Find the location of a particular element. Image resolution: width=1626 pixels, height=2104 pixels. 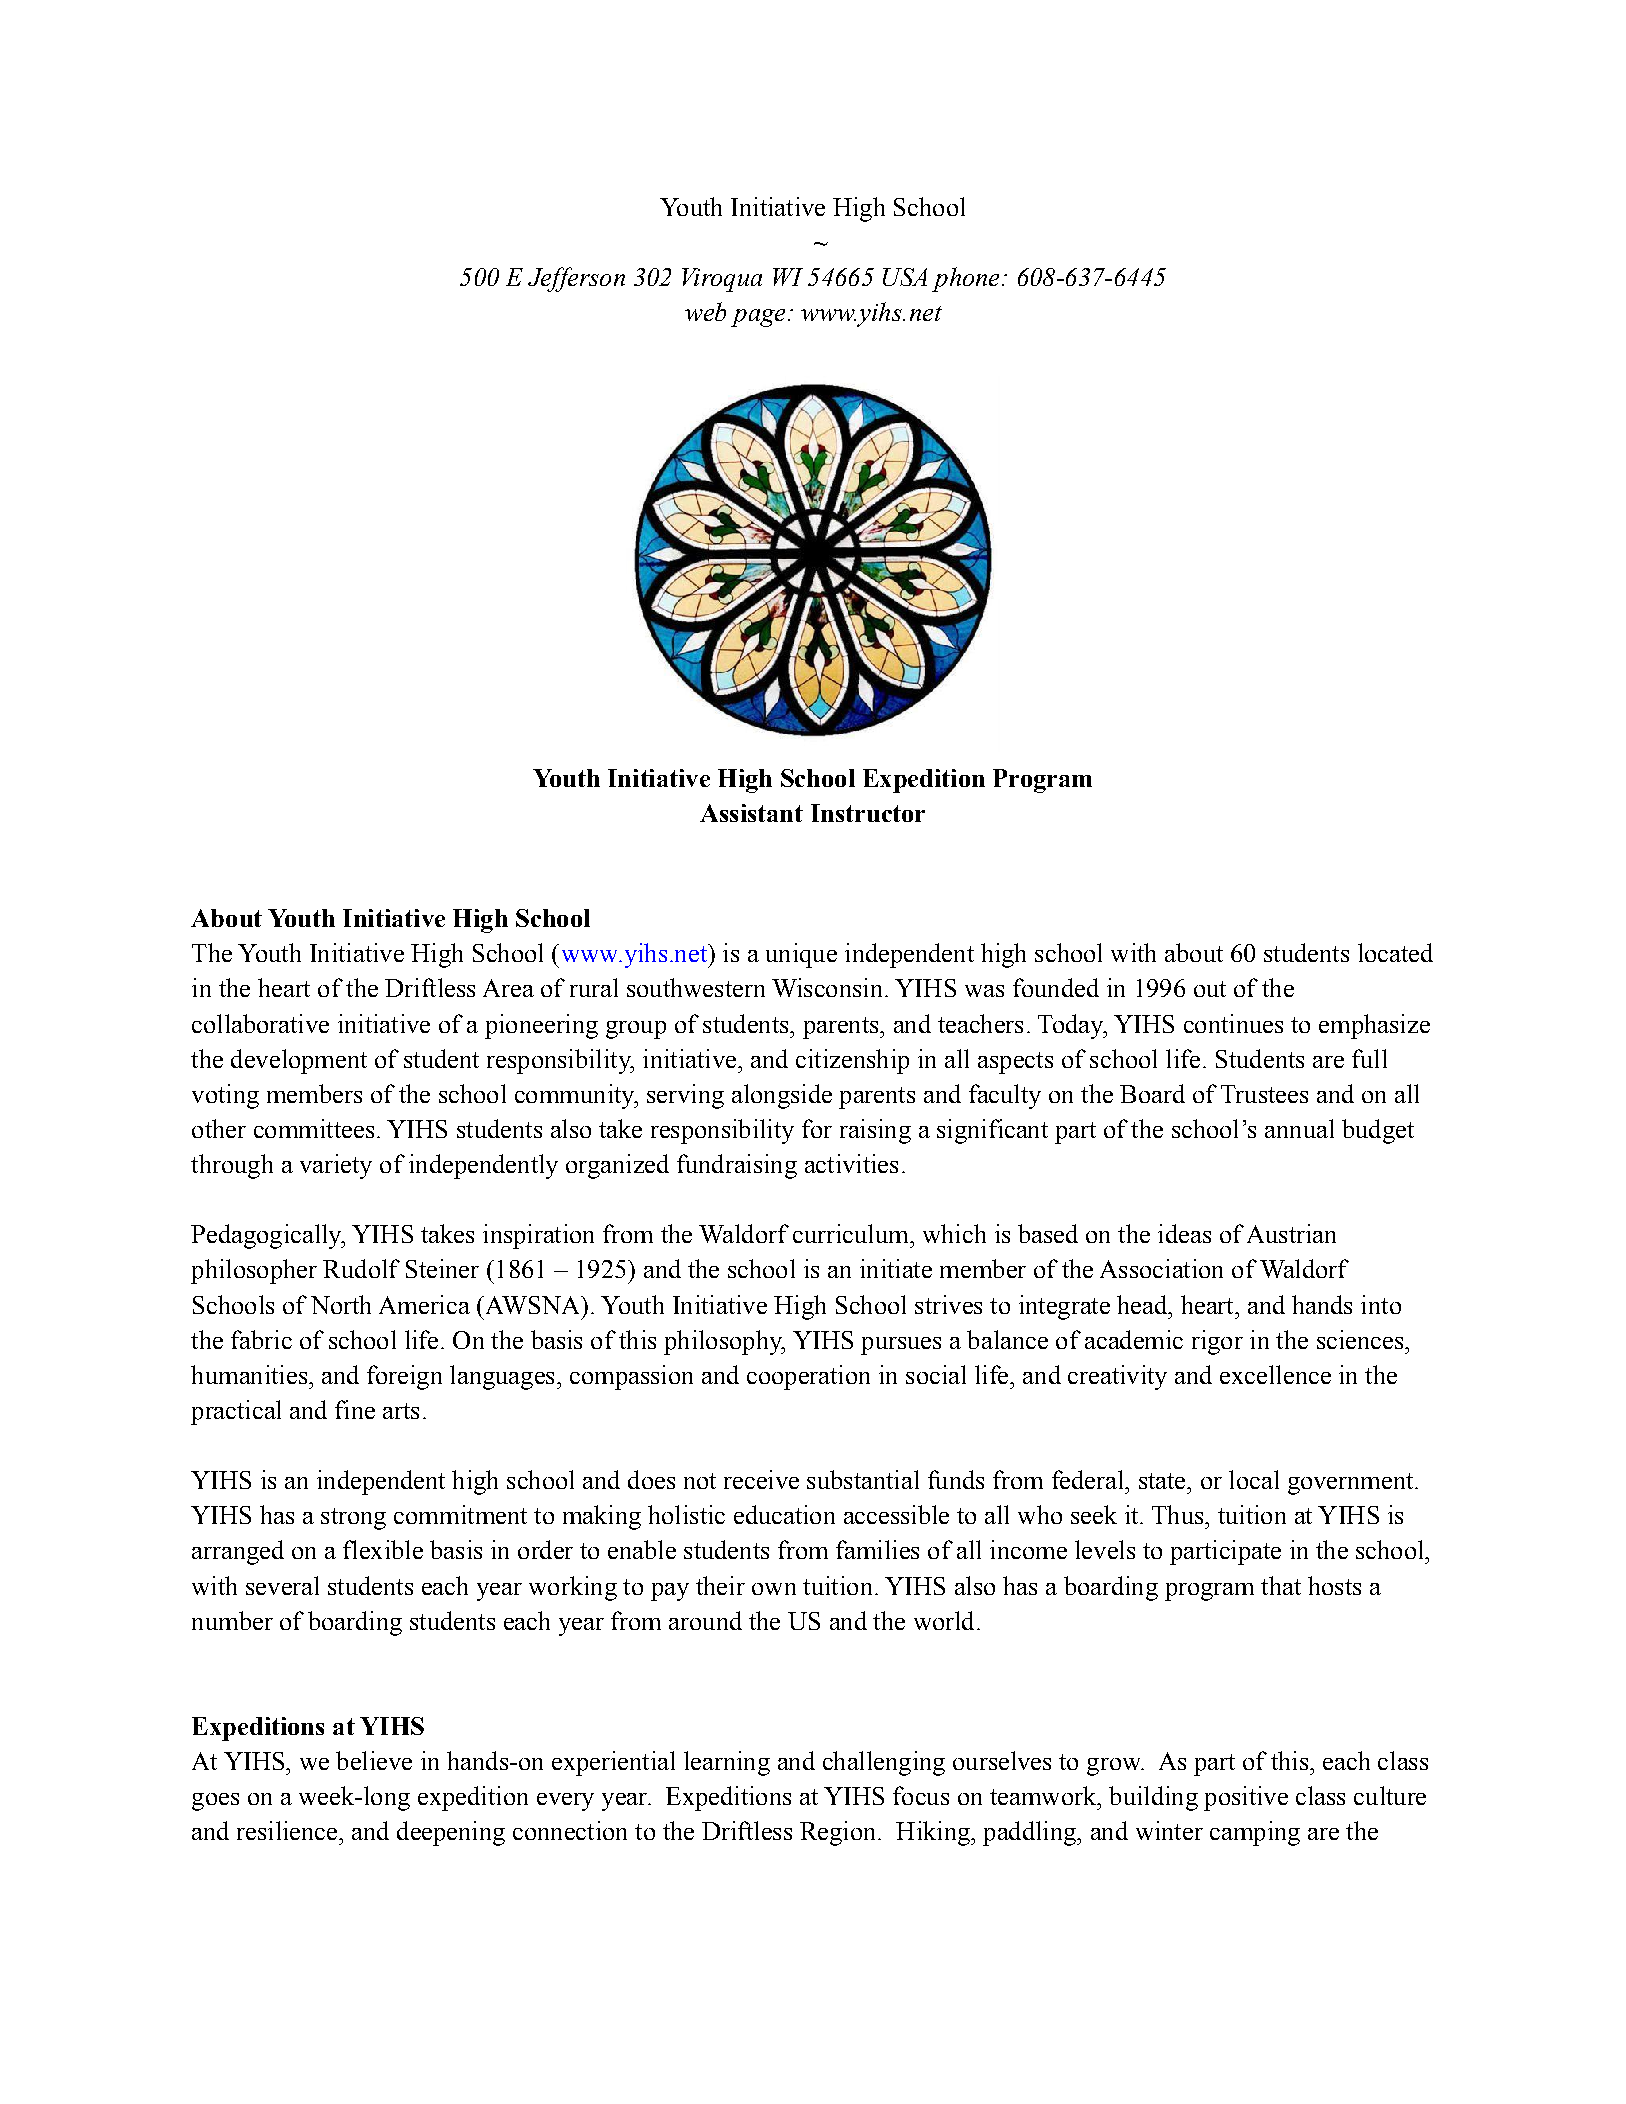

believe is located at coordinates (374, 1760).
